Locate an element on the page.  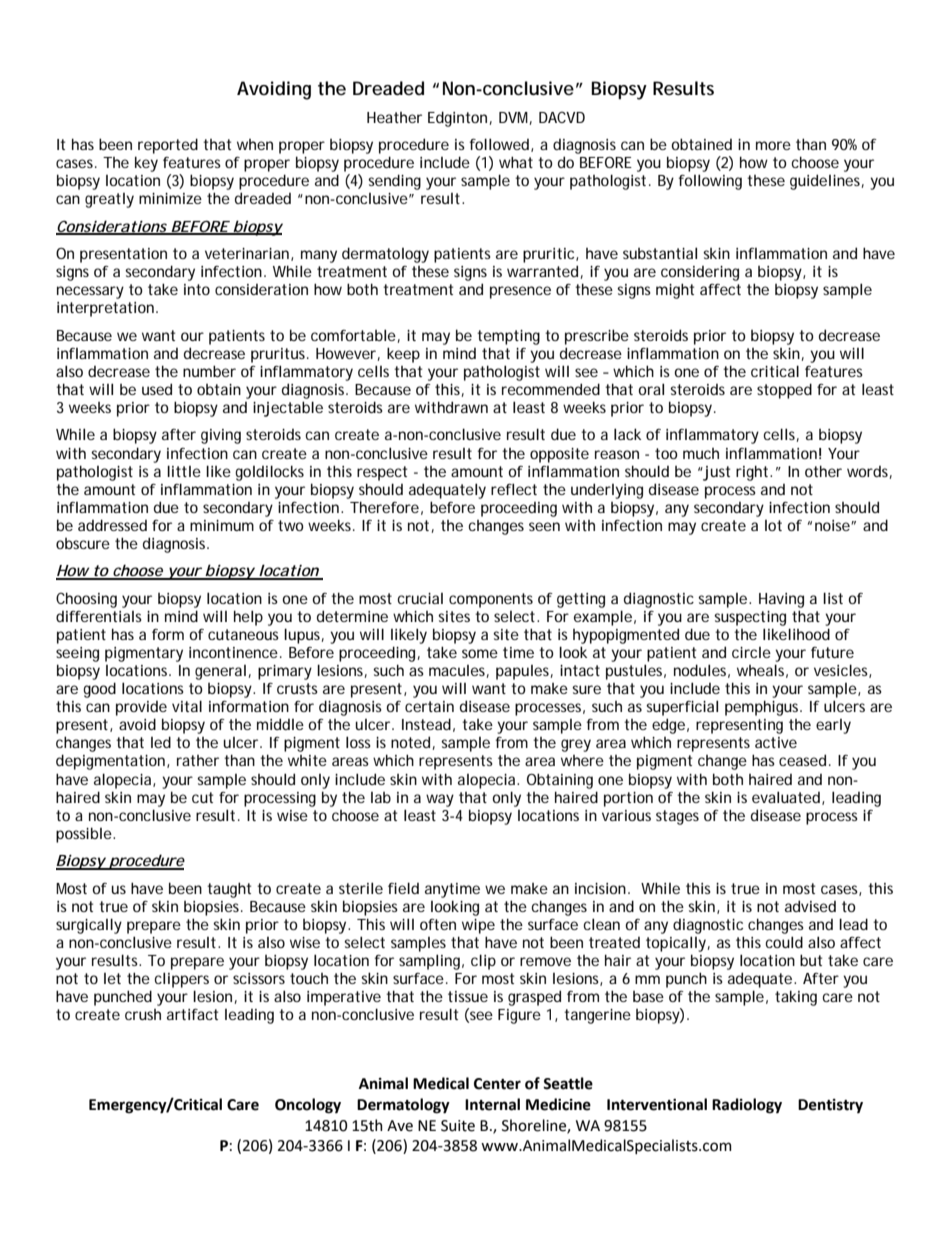
certain is located at coordinates (429, 706).
